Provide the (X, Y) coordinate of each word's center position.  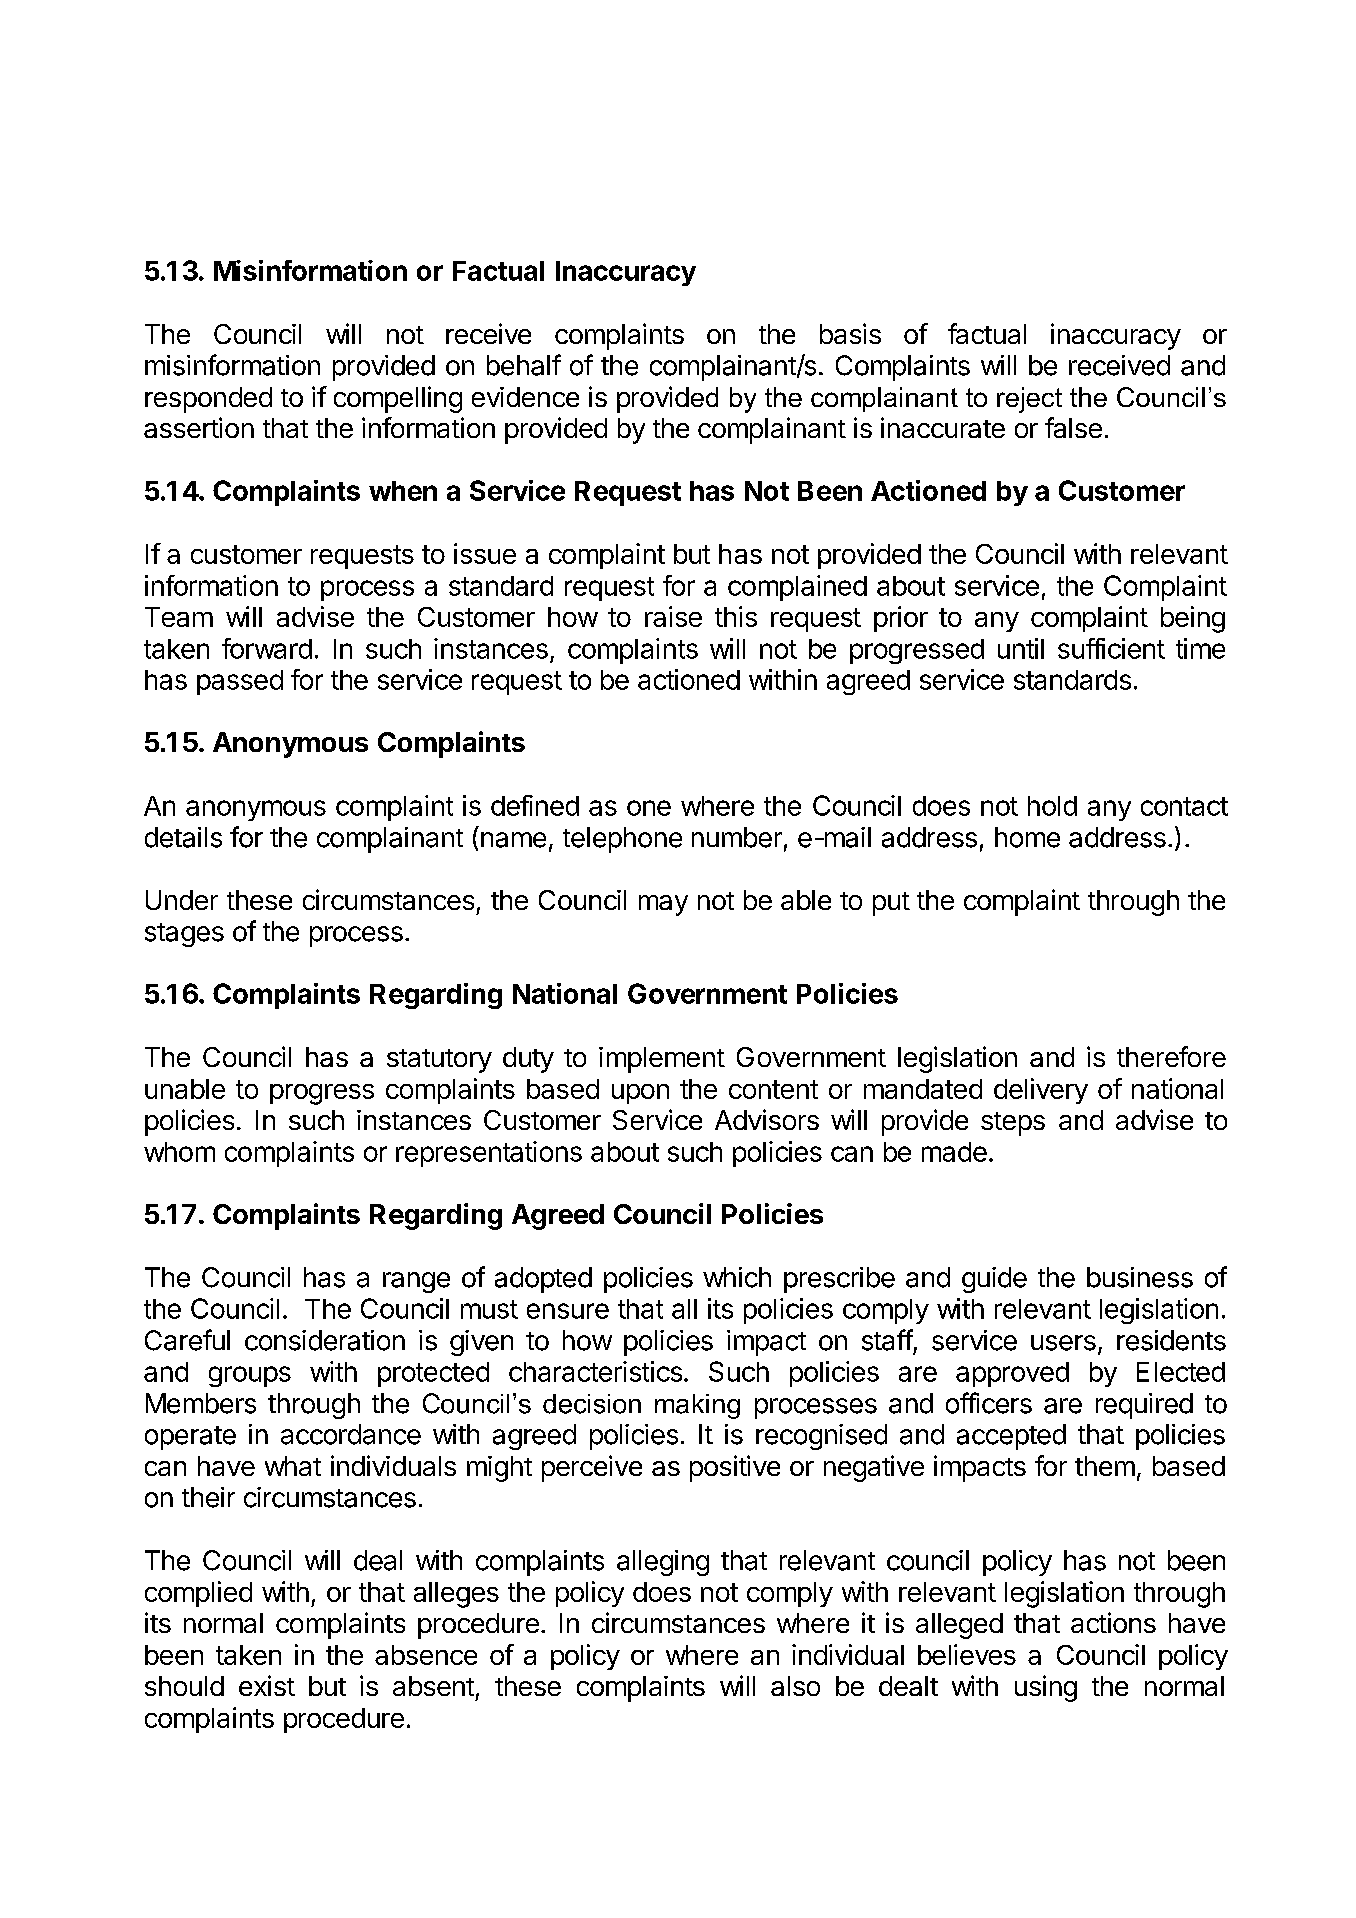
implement (662, 1060)
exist (267, 1685)
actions (1113, 1622)
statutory (439, 1061)
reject (1029, 400)
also (795, 1686)
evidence (525, 397)
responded (208, 400)
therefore (1171, 1056)
